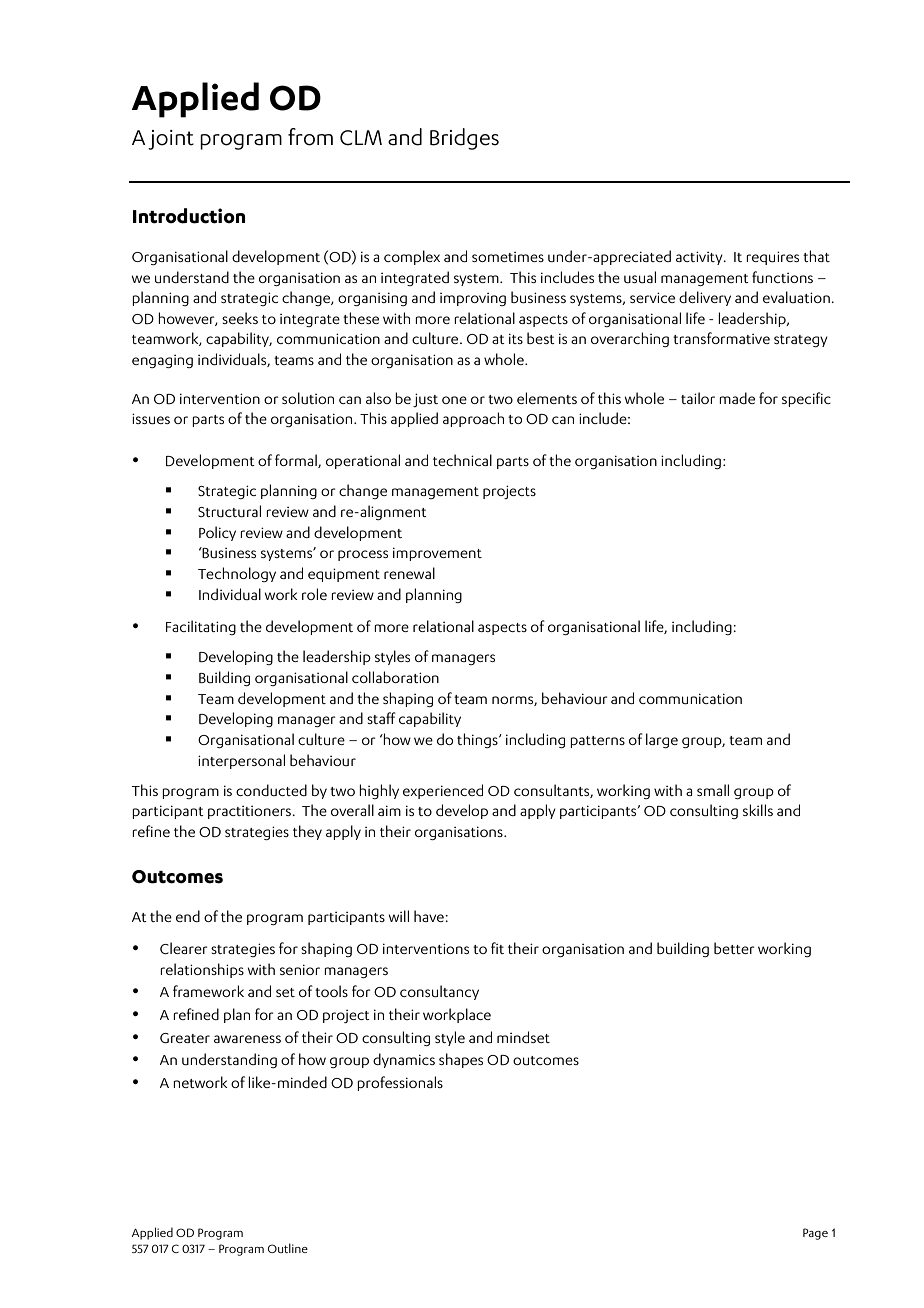 This image has height=1308, width=924. Describe the element at coordinates (229, 511) in the image. I see `Structural` at that location.
